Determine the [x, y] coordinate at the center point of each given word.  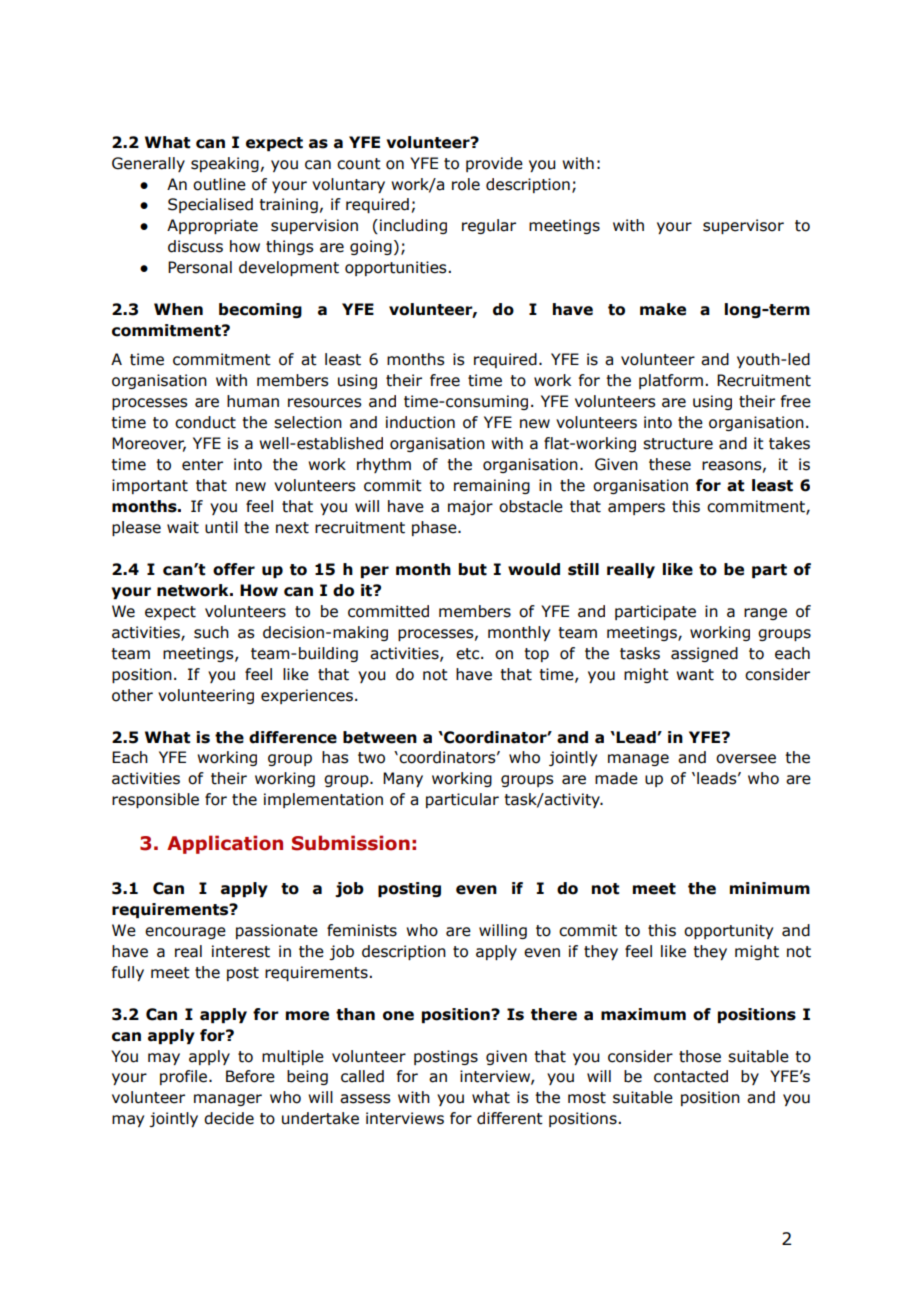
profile [183, 1077]
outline [219, 184]
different [510, 1118]
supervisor [743, 226]
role [466, 184]
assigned [704, 654]
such [211, 632]
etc [467, 654]
